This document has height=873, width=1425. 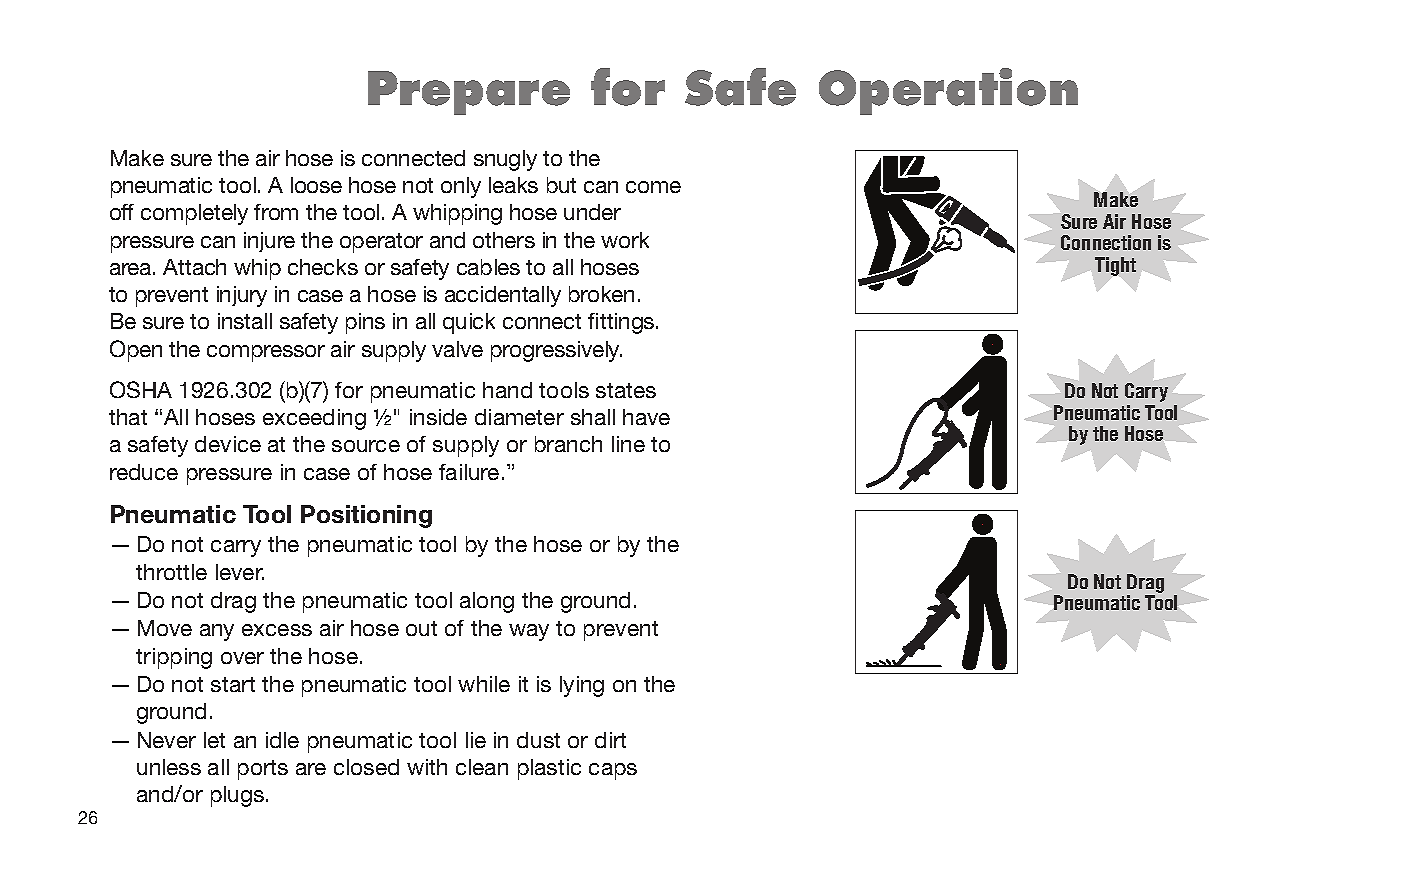 What do you see at coordinates (316, 185) in the document?
I see `loose` at bounding box center [316, 185].
